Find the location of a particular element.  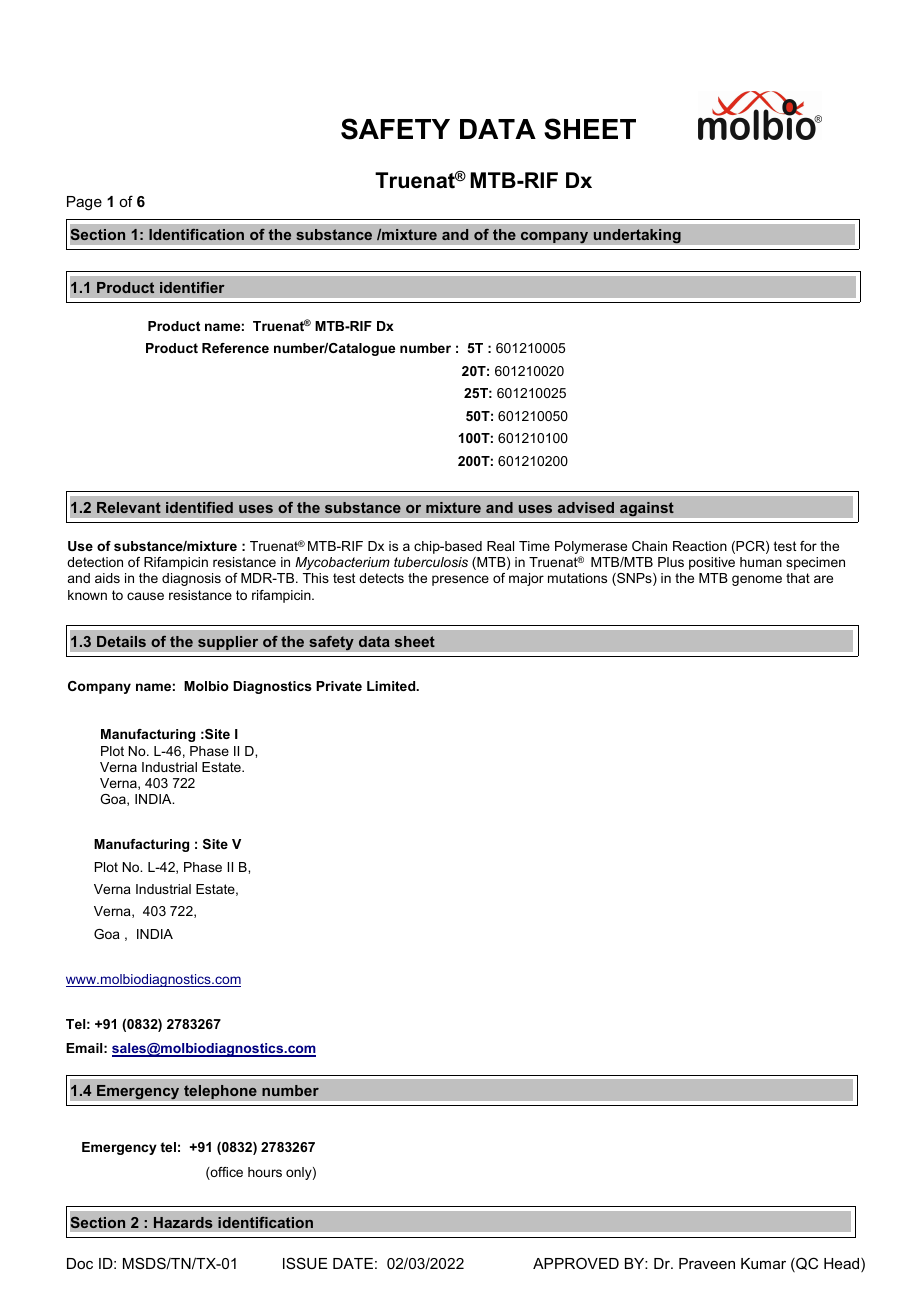

telephone is located at coordinates (220, 1092).
